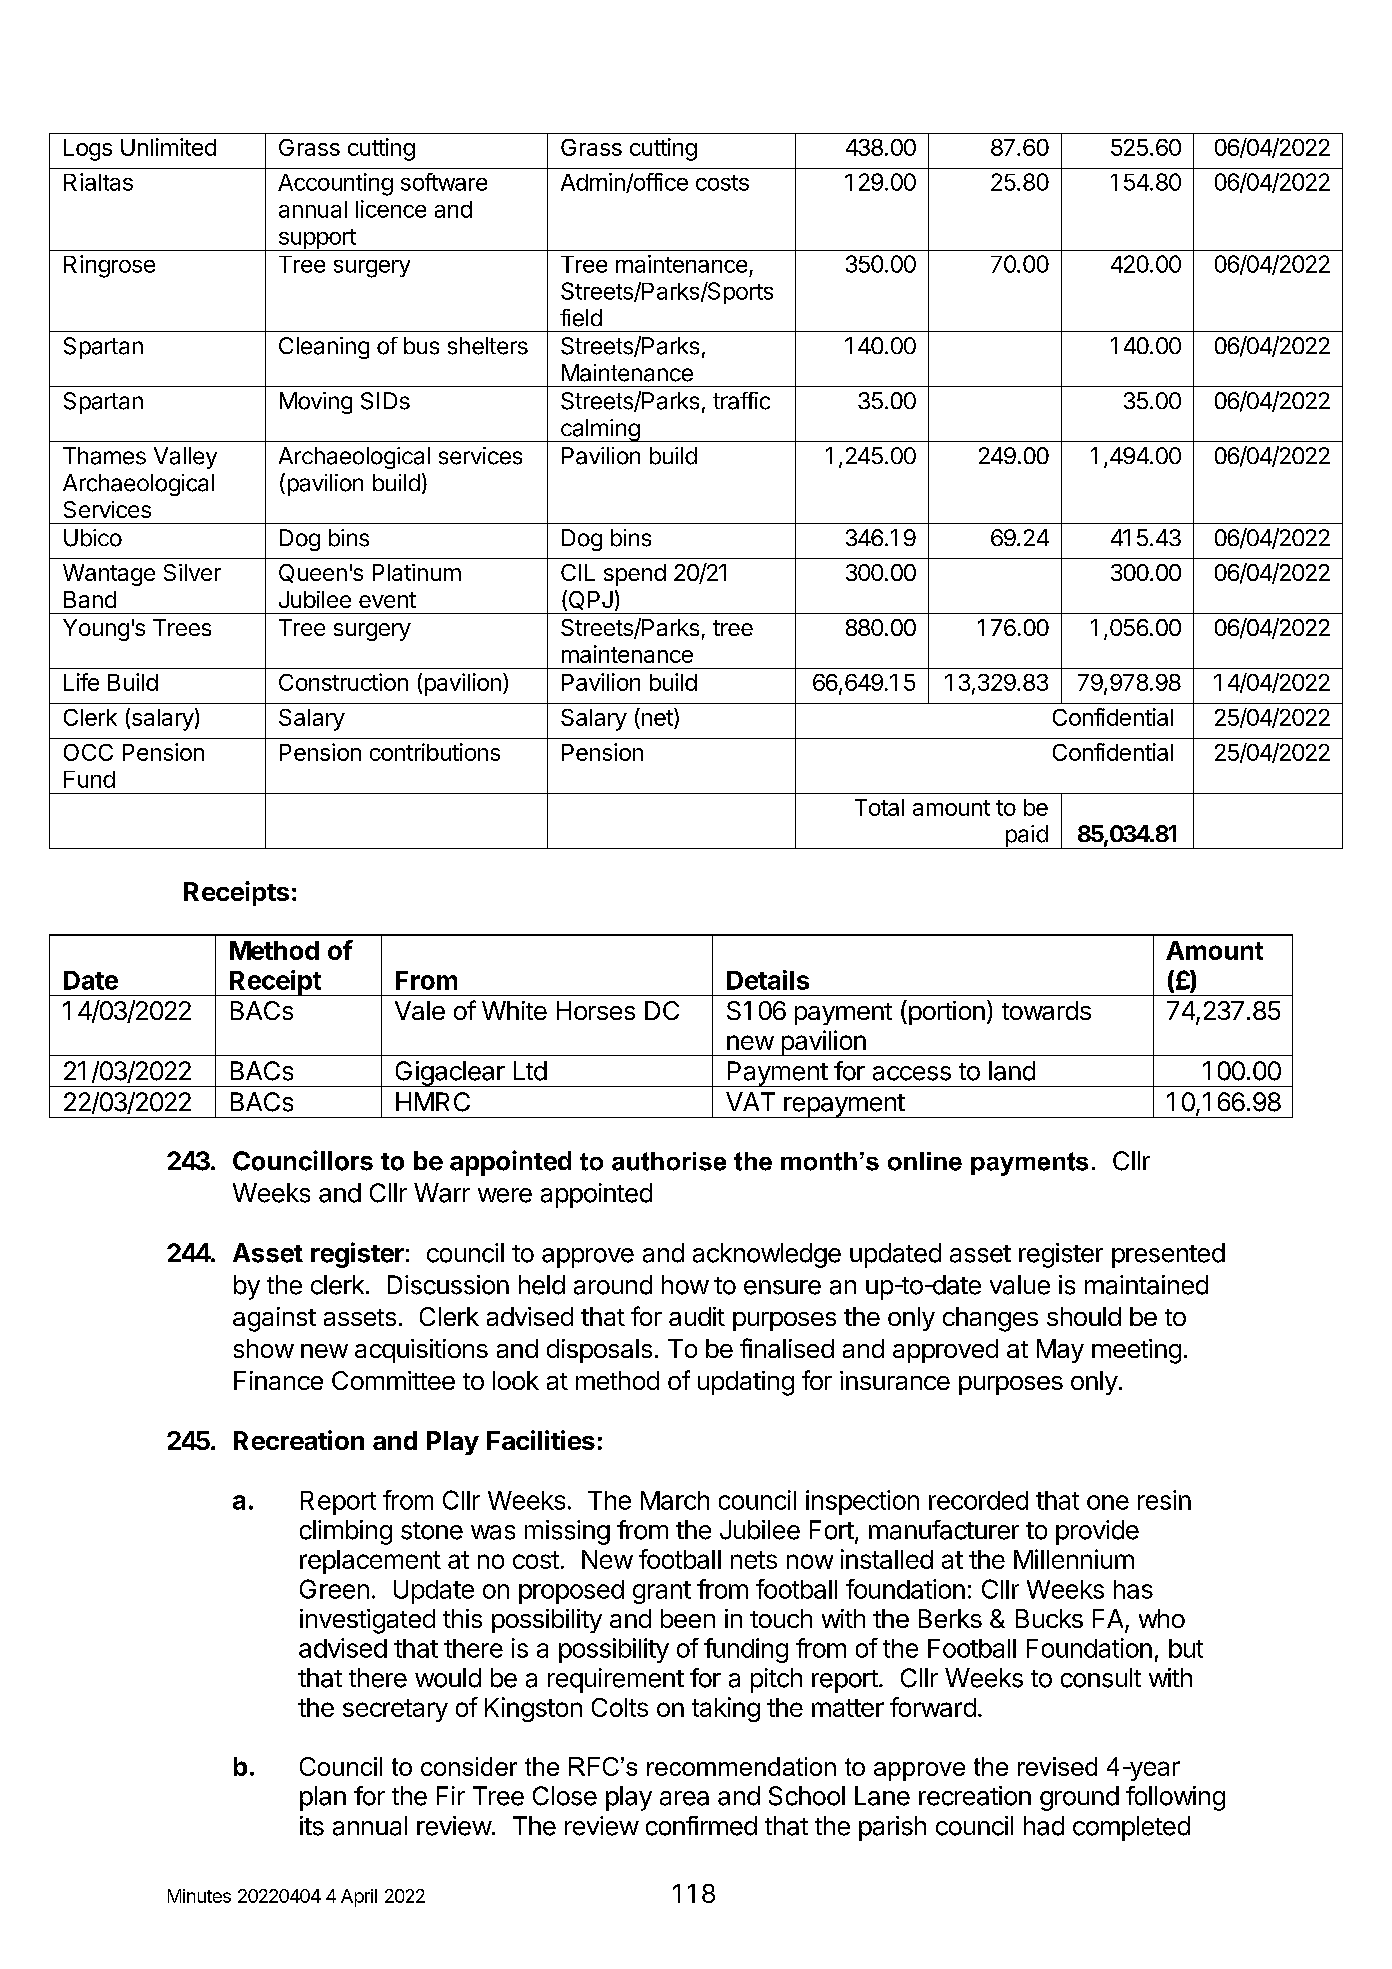 The image size is (1392, 1969). What do you see at coordinates (596, 1010) in the document?
I see `Horses` at bounding box center [596, 1010].
